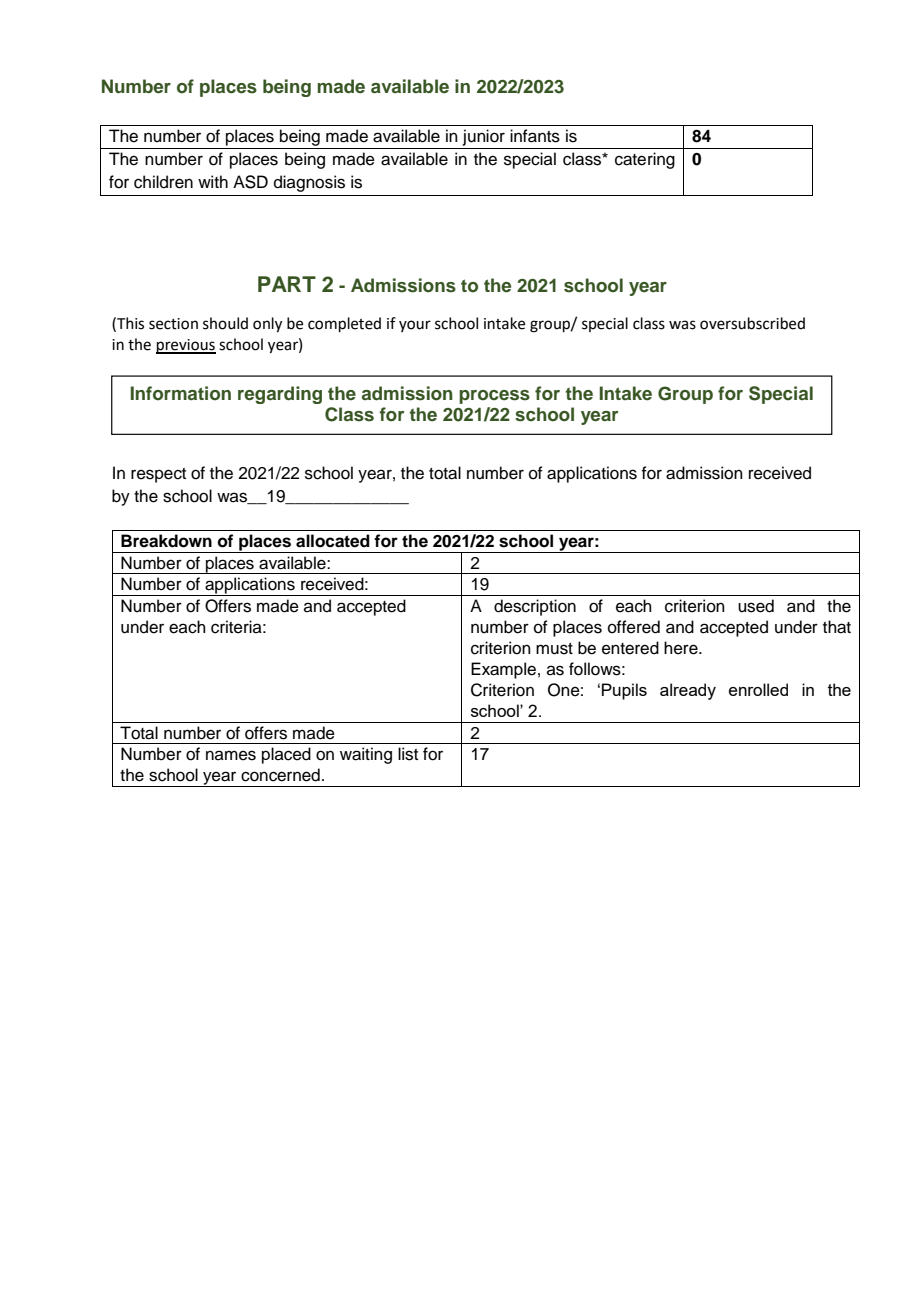 The width and height of the screenshot is (924, 1308). What do you see at coordinates (250, 182) in the screenshot?
I see `ASD` at bounding box center [250, 182].
